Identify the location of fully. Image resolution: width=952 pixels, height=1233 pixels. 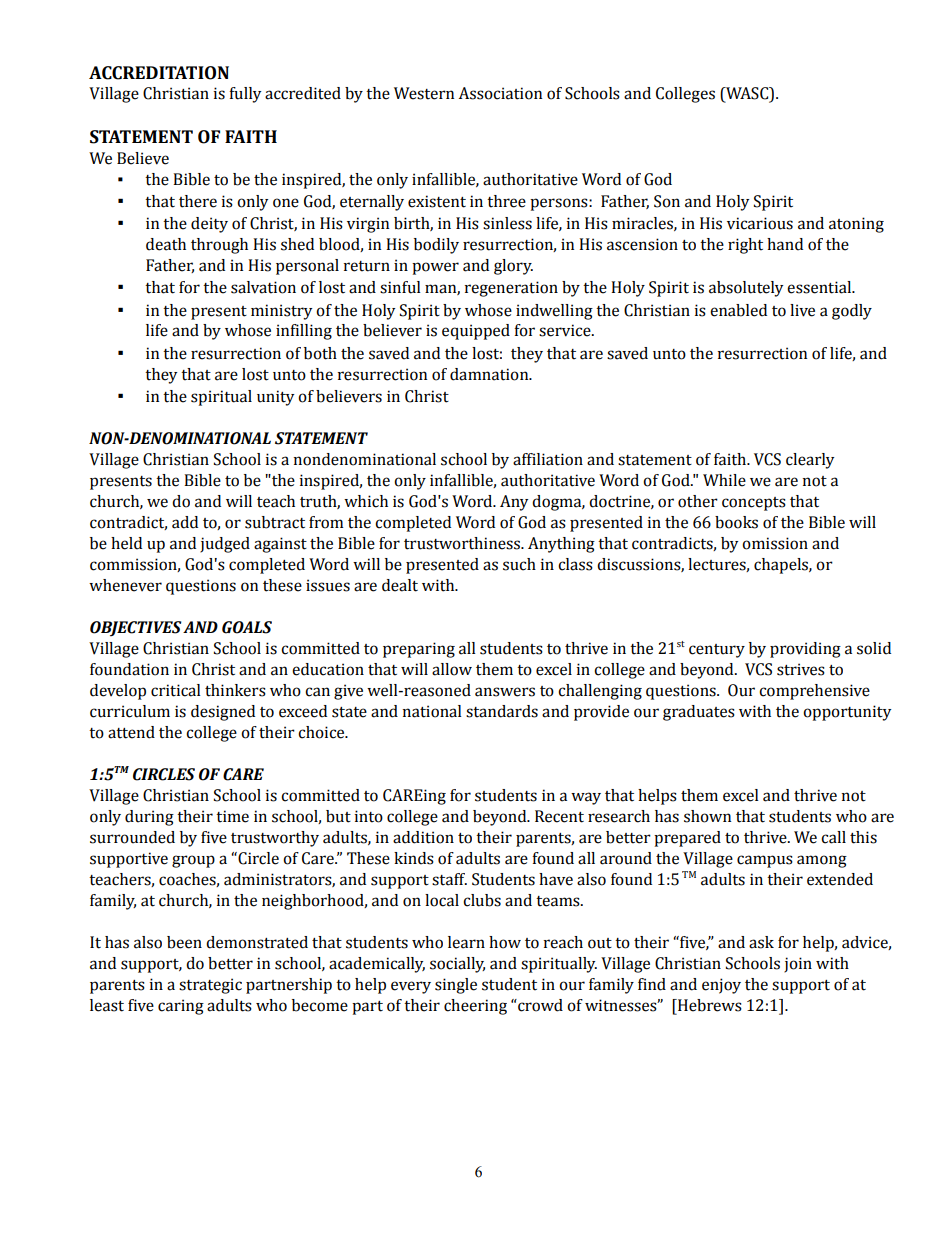
(245, 95).
